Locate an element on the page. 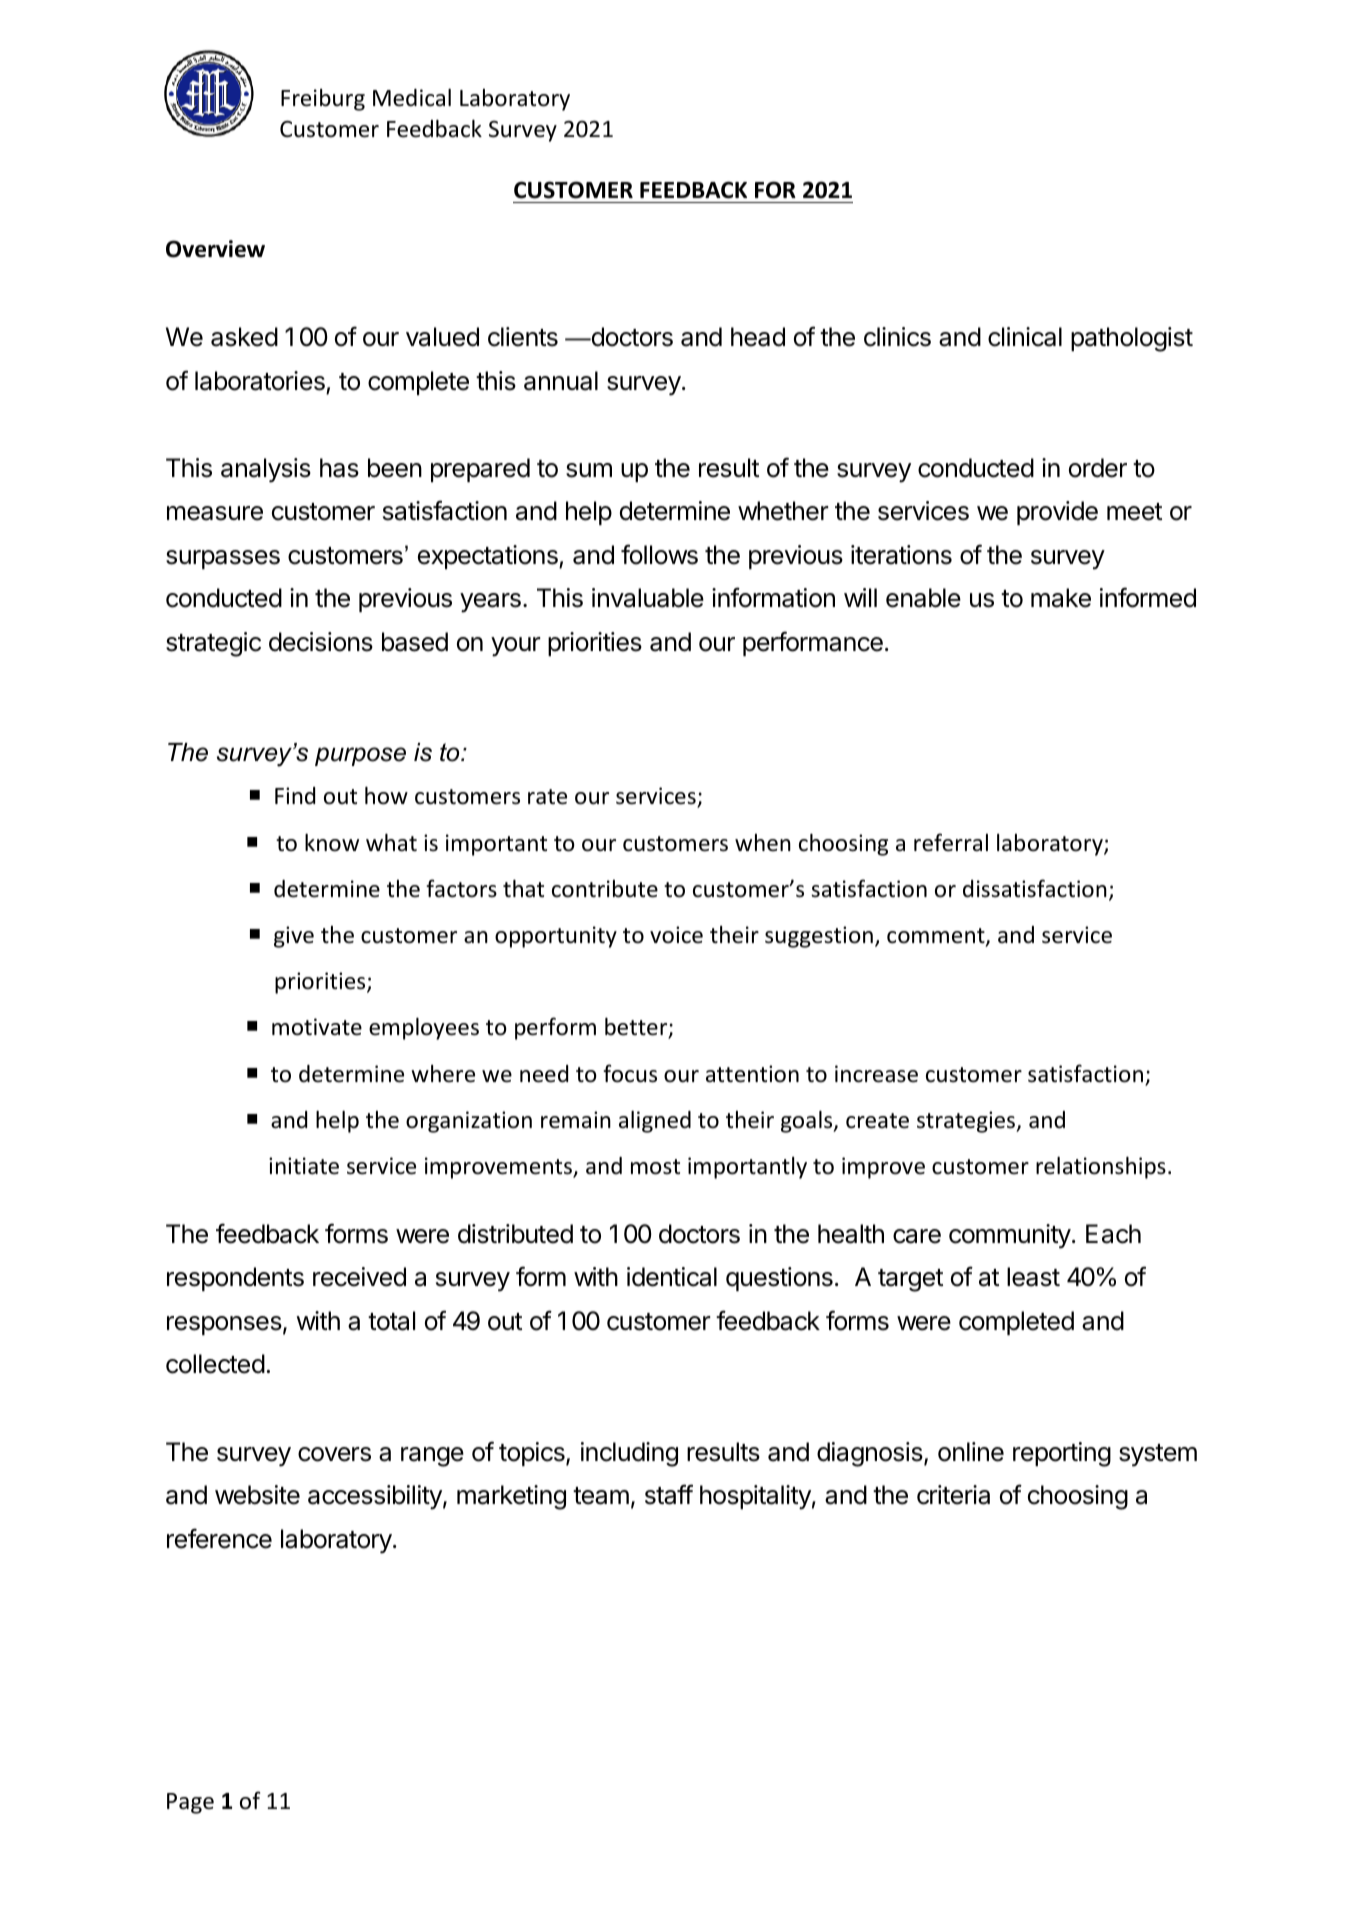 This page has width=1366, height=1930. Find is located at coordinates (295, 796).
